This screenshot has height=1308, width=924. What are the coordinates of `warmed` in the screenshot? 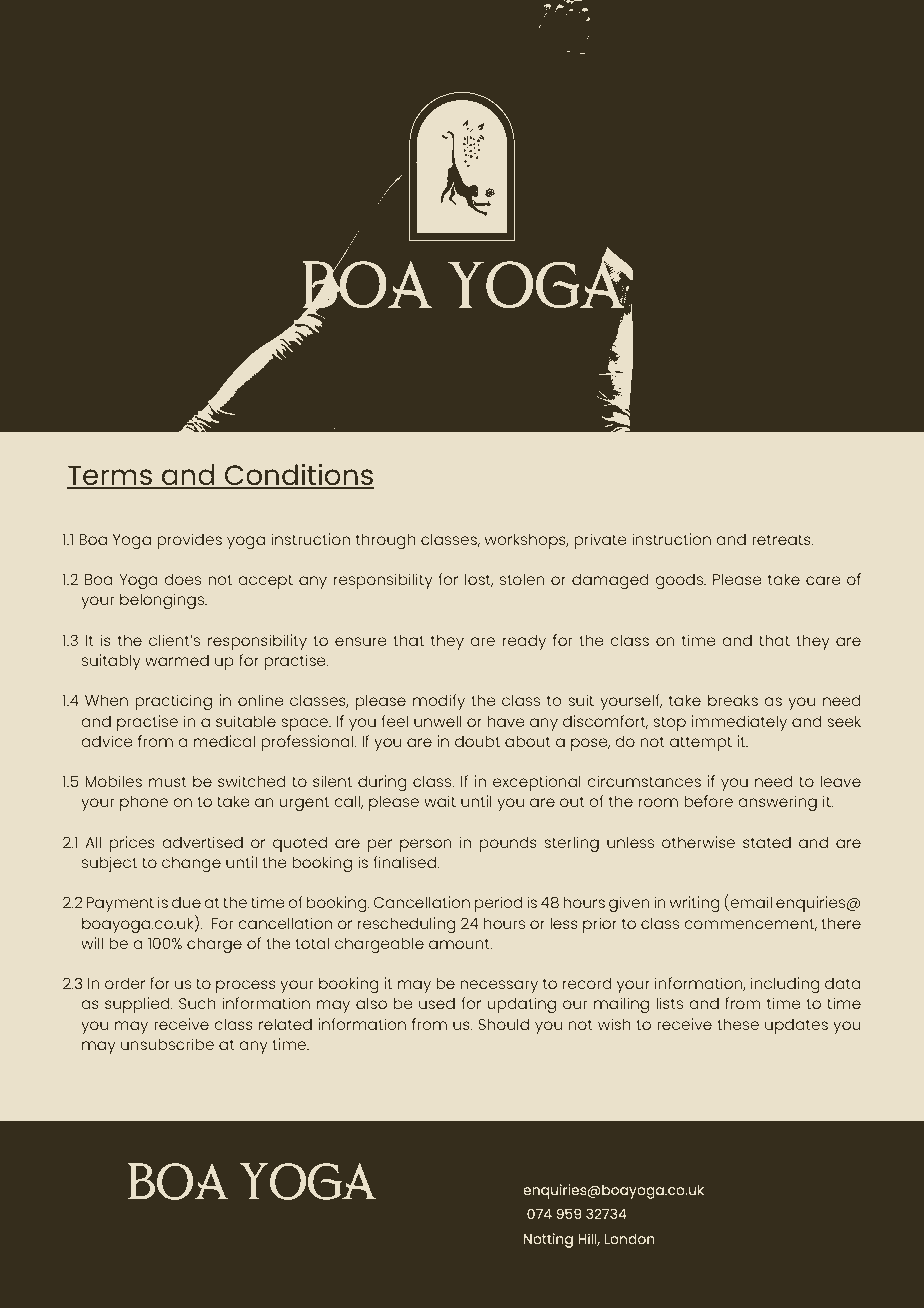 It's located at (177, 660).
